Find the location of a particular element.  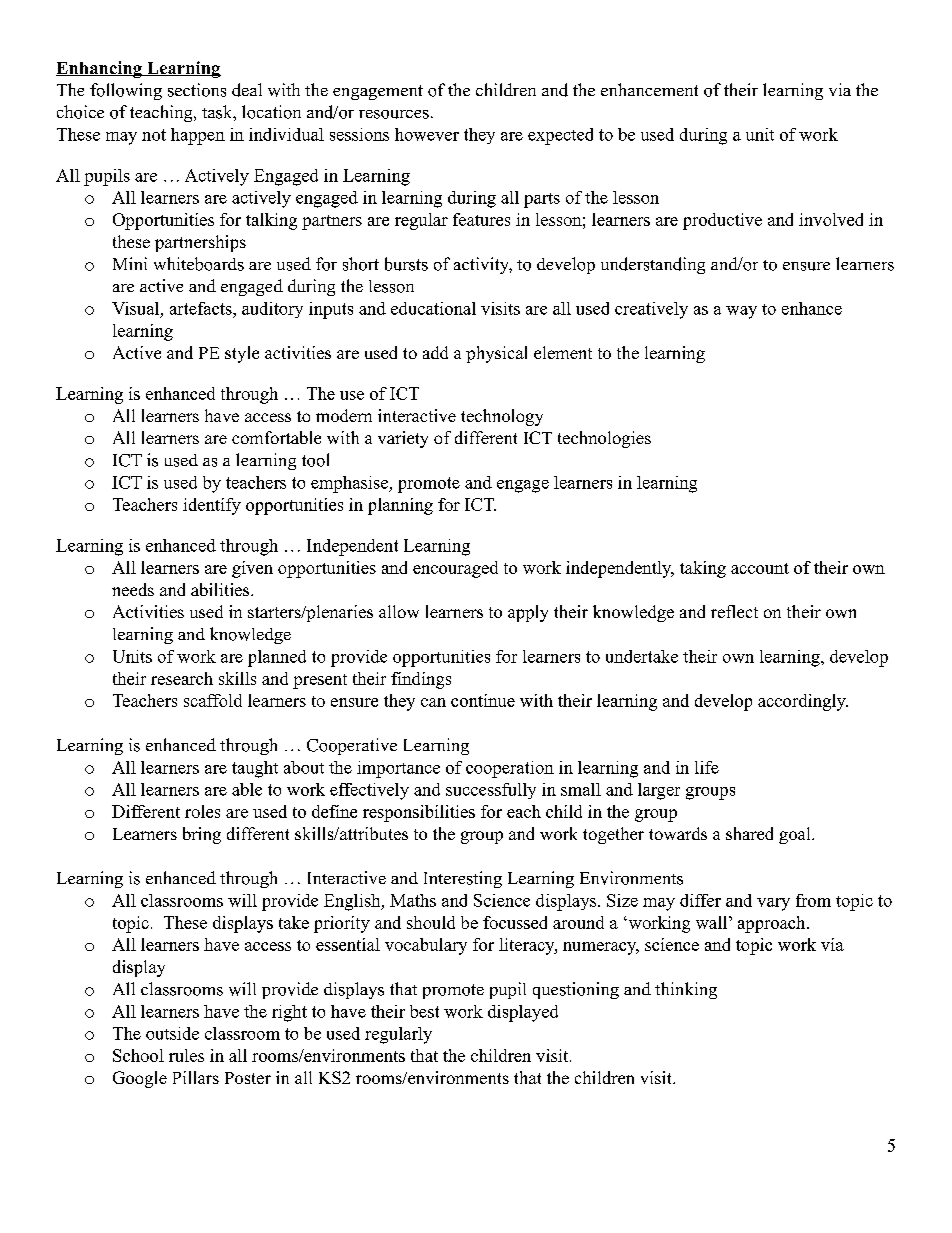

shared is located at coordinates (749, 833).
